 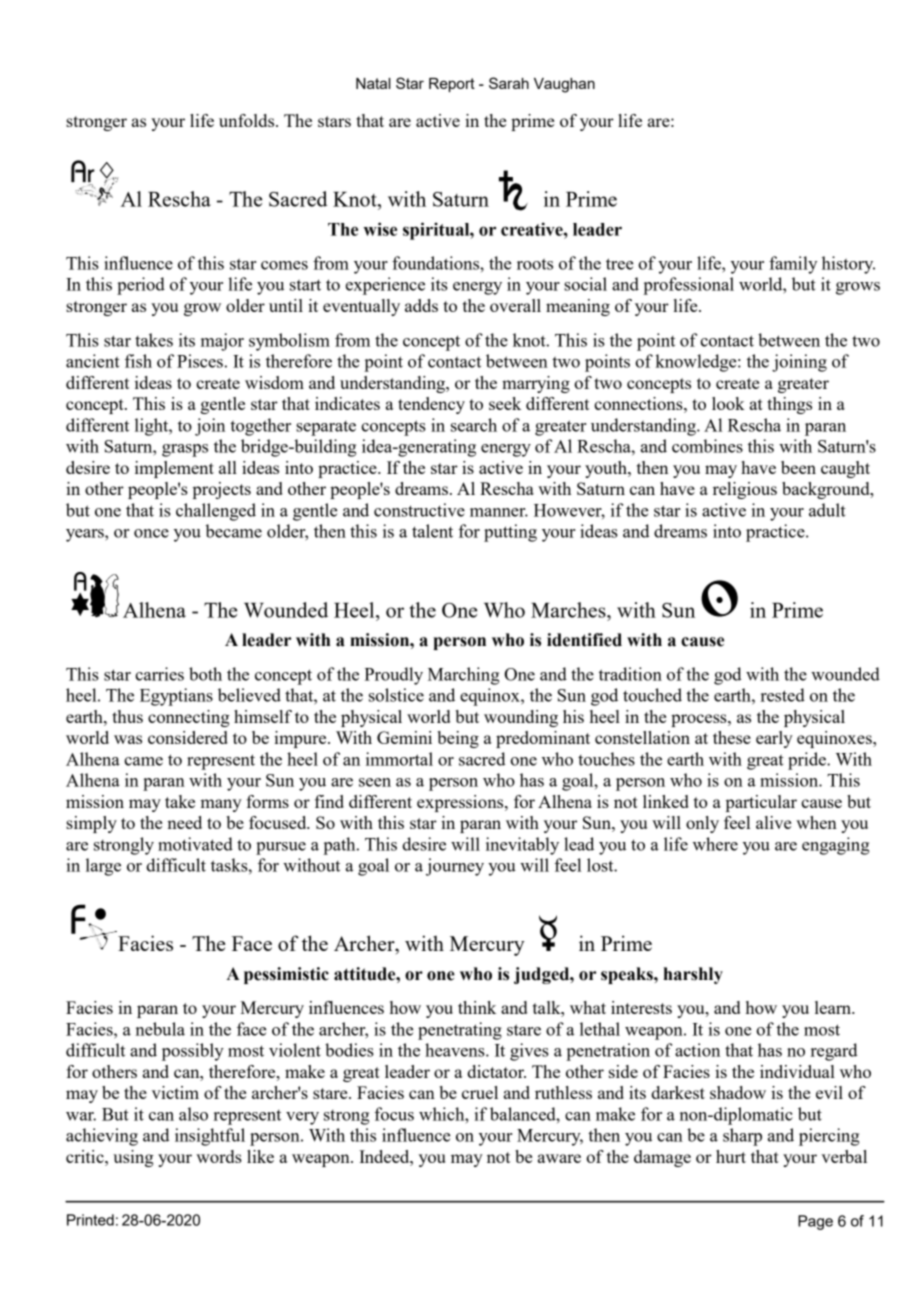 What do you see at coordinates (731, 1156) in the screenshot?
I see `hurt` at bounding box center [731, 1156].
